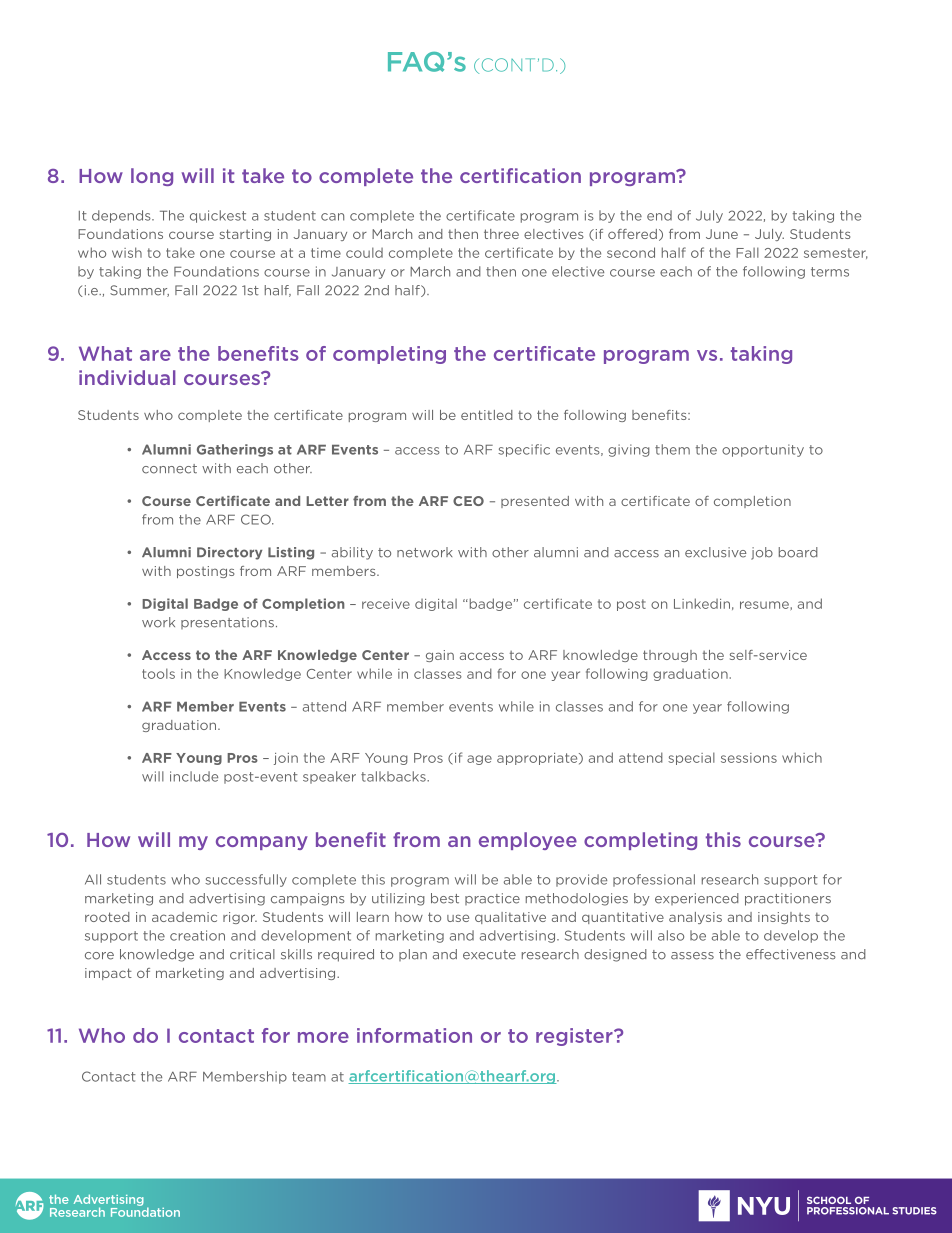 Image resolution: width=952 pixels, height=1233 pixels. I want to click on quickest, so click(218, 216).
